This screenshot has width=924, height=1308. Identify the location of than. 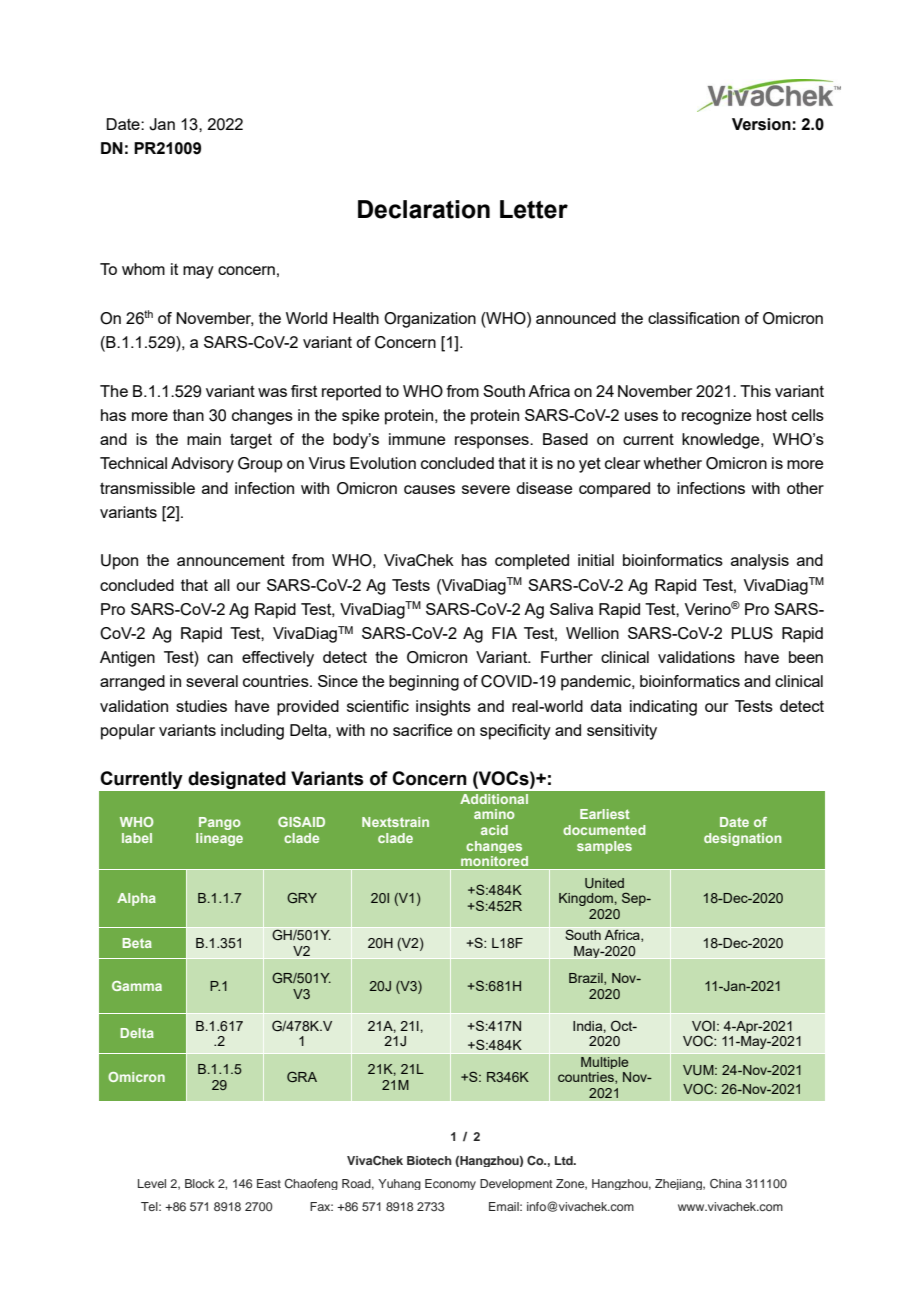
(188, 415).
